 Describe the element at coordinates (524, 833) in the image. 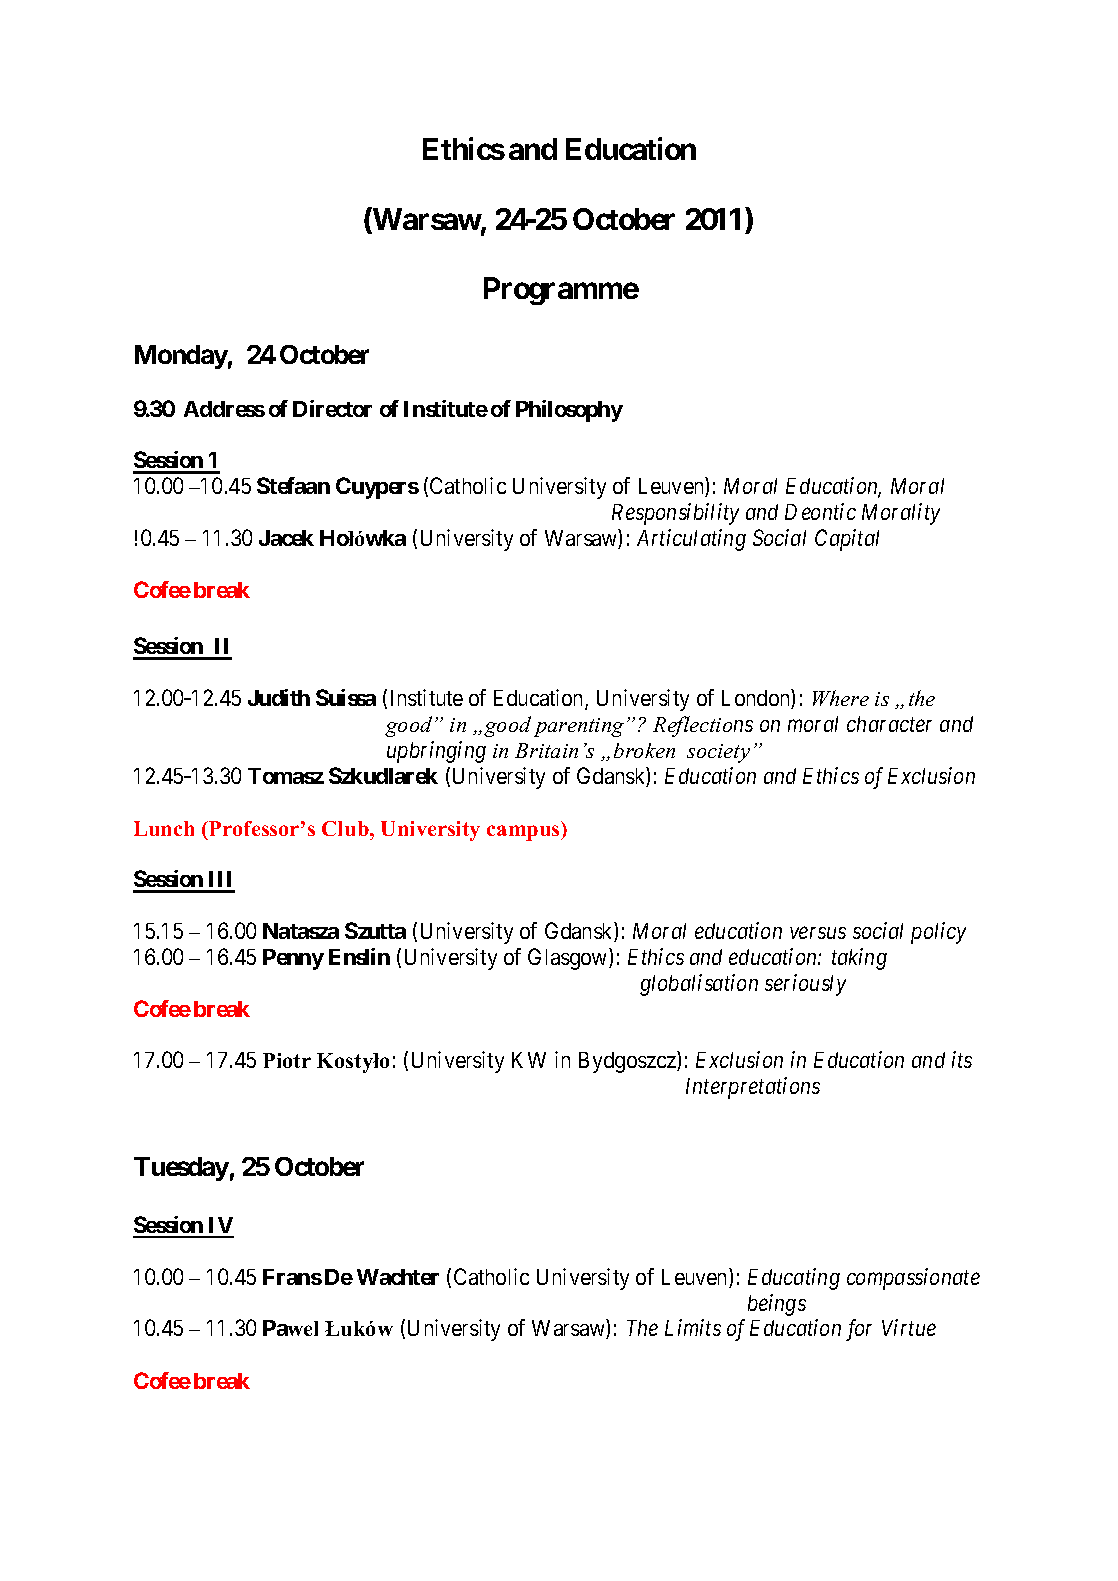

I see `campus` at that location.
